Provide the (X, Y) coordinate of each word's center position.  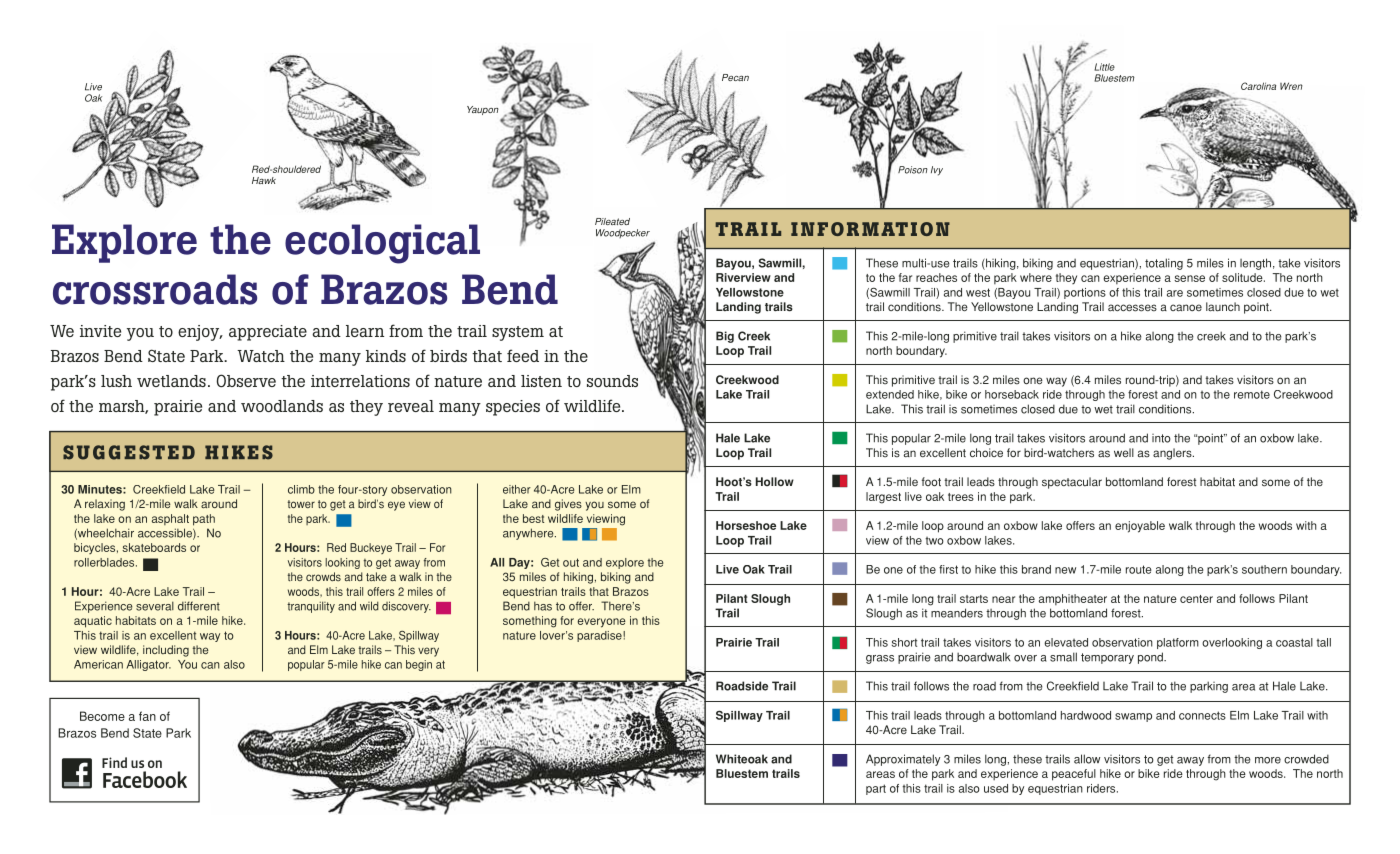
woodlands (282, 406)
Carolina (1258, 86)
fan (147, 716)
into (1161, 438)
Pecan (735, 77)
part (876, 789)
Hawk (264, 180)
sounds (612, 381)
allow (1087, 759)
